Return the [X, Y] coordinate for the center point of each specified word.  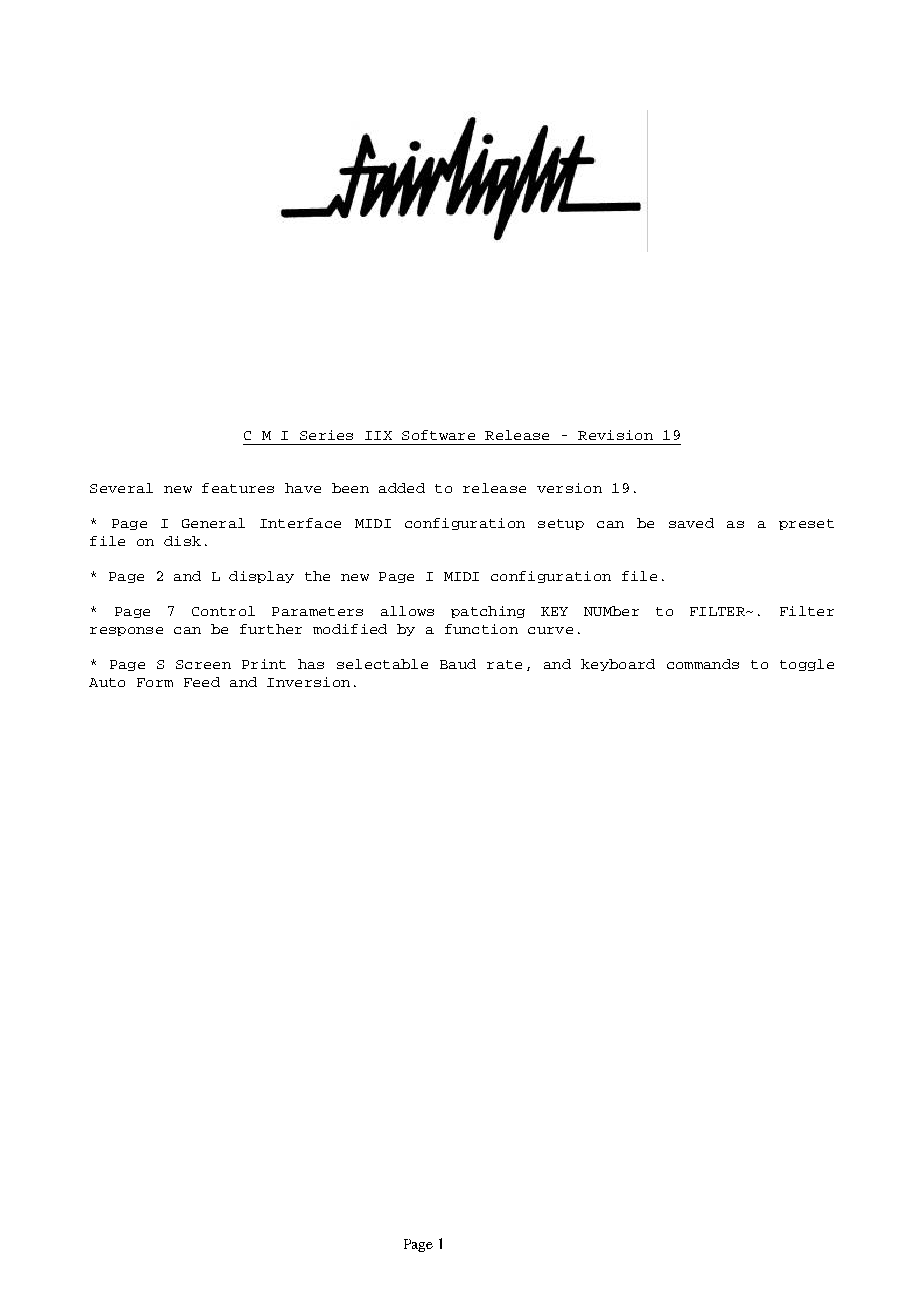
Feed [202, 682]
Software [438, 435]
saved [691, 523]
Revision [615, 435]
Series [326, 435]
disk [182, 541]
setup [561, 524]
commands [703, 664]
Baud [458, 664]
